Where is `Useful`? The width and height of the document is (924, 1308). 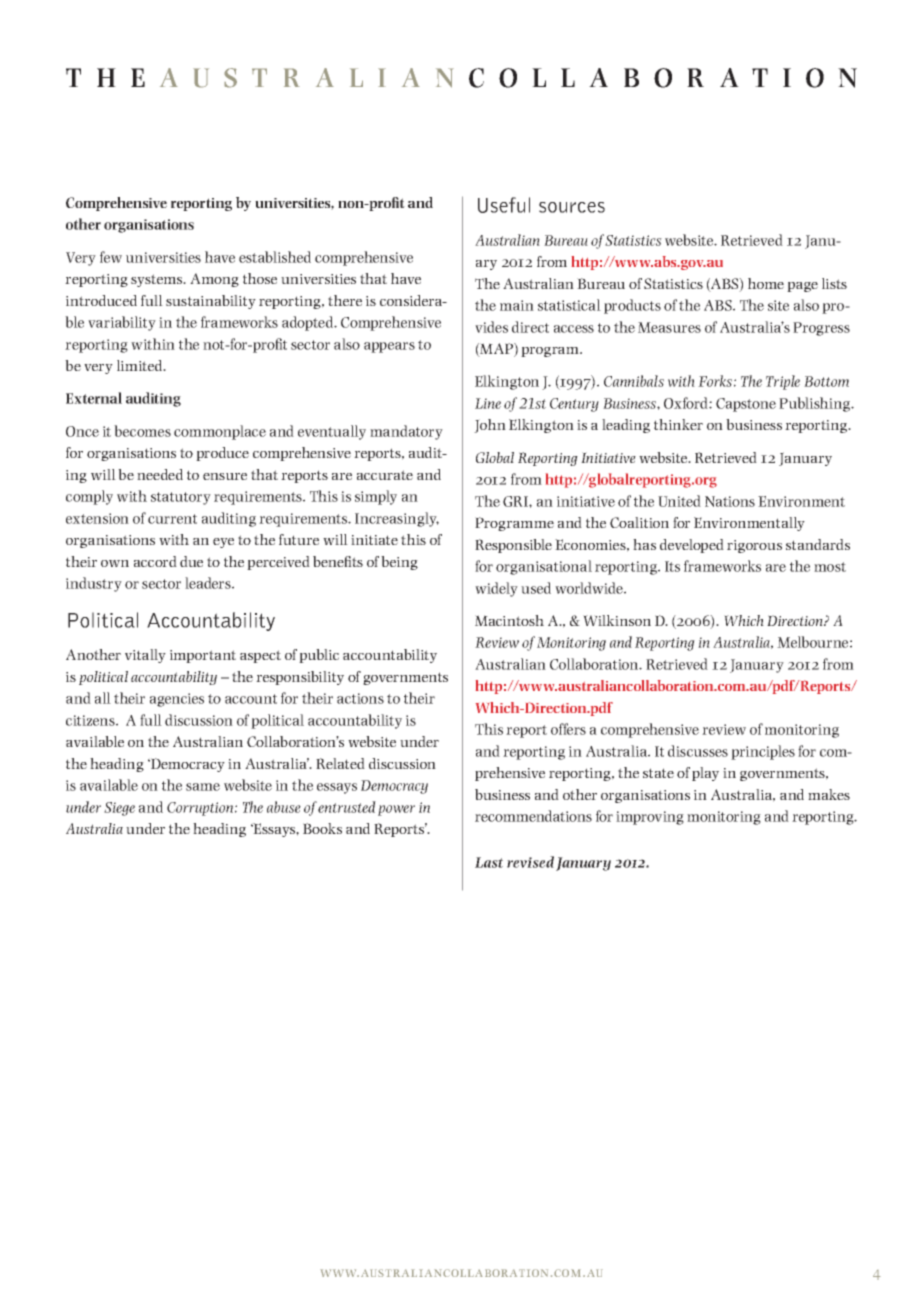
Useful is located at coordinates (504, 205).
